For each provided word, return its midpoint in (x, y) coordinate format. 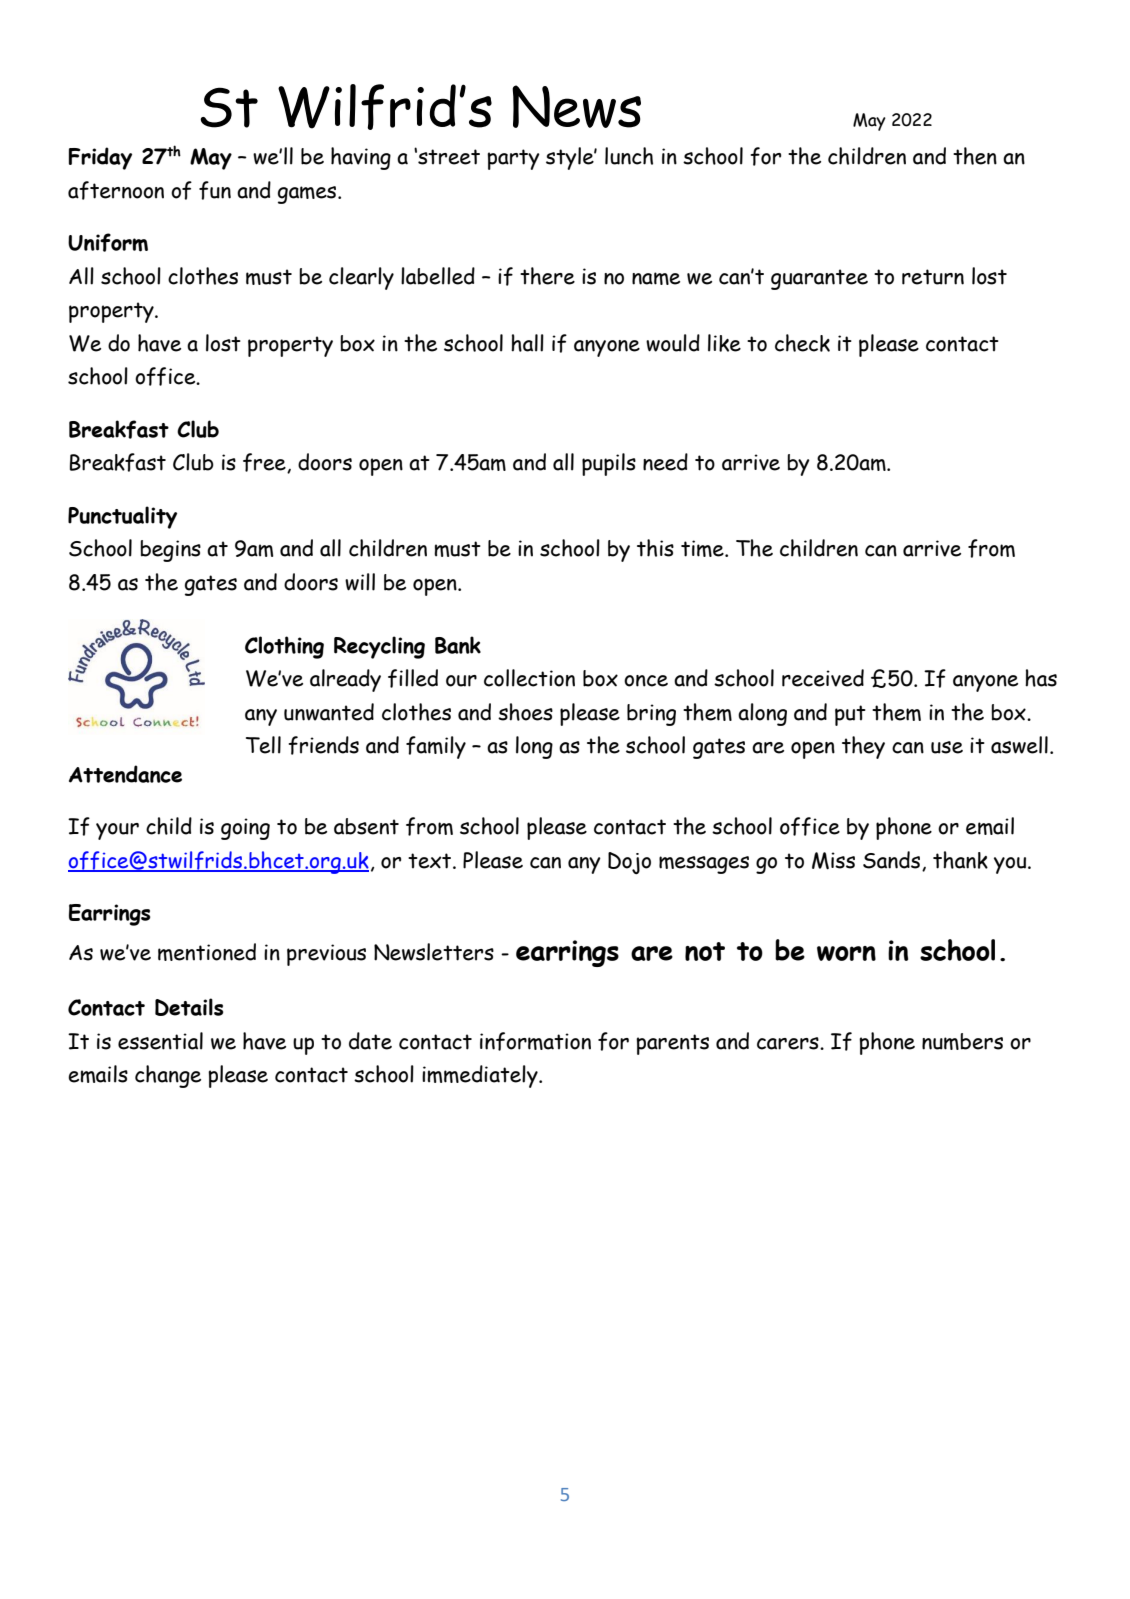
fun (215, 190)
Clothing (284, 647)
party (513, 159)
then (975, 156)
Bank (458, 645)
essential (160, 1041)
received (823, 678)
